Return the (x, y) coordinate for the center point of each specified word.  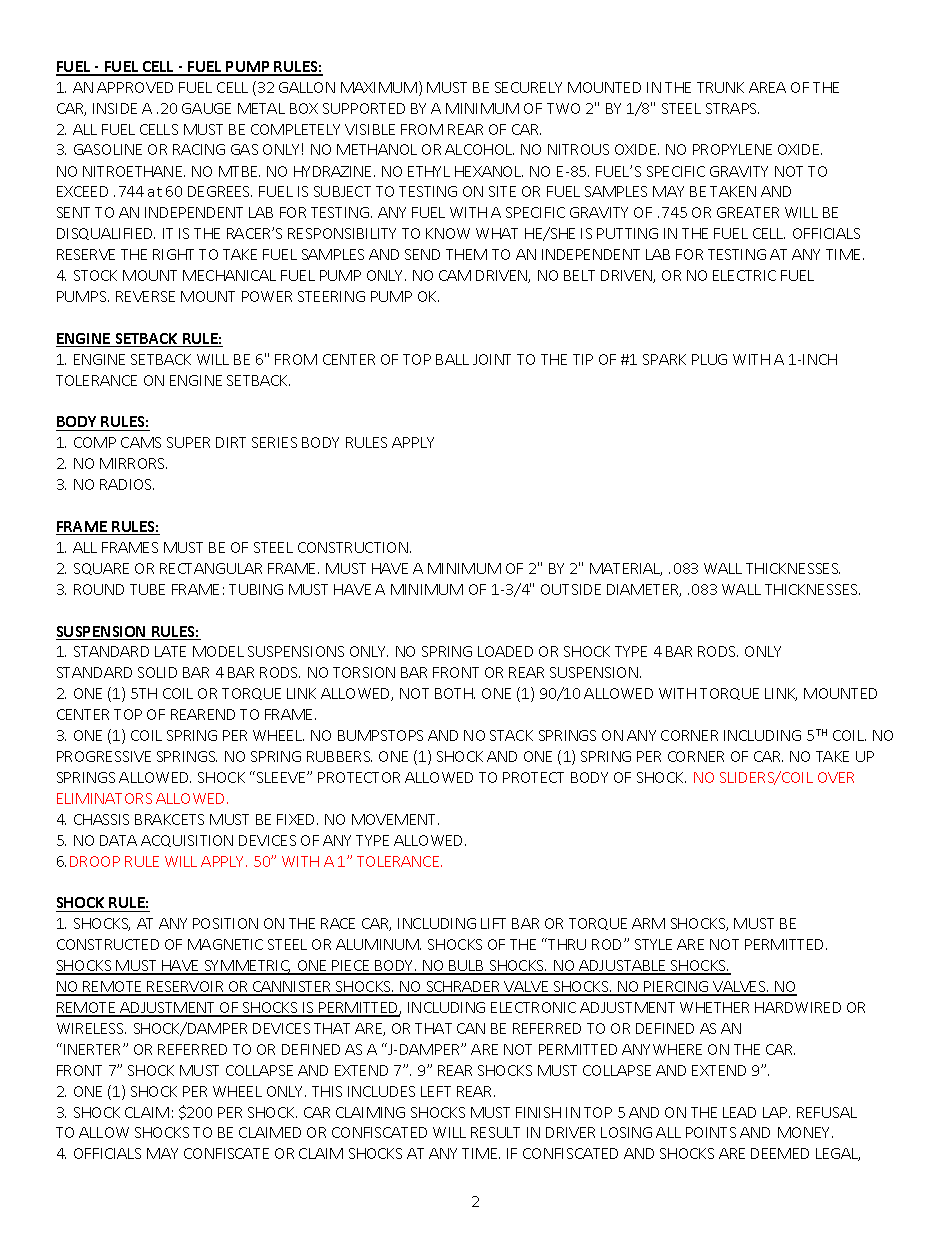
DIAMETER (644, 590)
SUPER (188, 442)
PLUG (709, 359)
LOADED (505, 651)
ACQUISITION (187, 841)
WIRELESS (91, 1028)
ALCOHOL (479, 149)
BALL (452, 359)
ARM (648, 923)
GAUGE (206, 108)
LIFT (493, 923)
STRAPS (732, 108)
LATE (170, 651)
